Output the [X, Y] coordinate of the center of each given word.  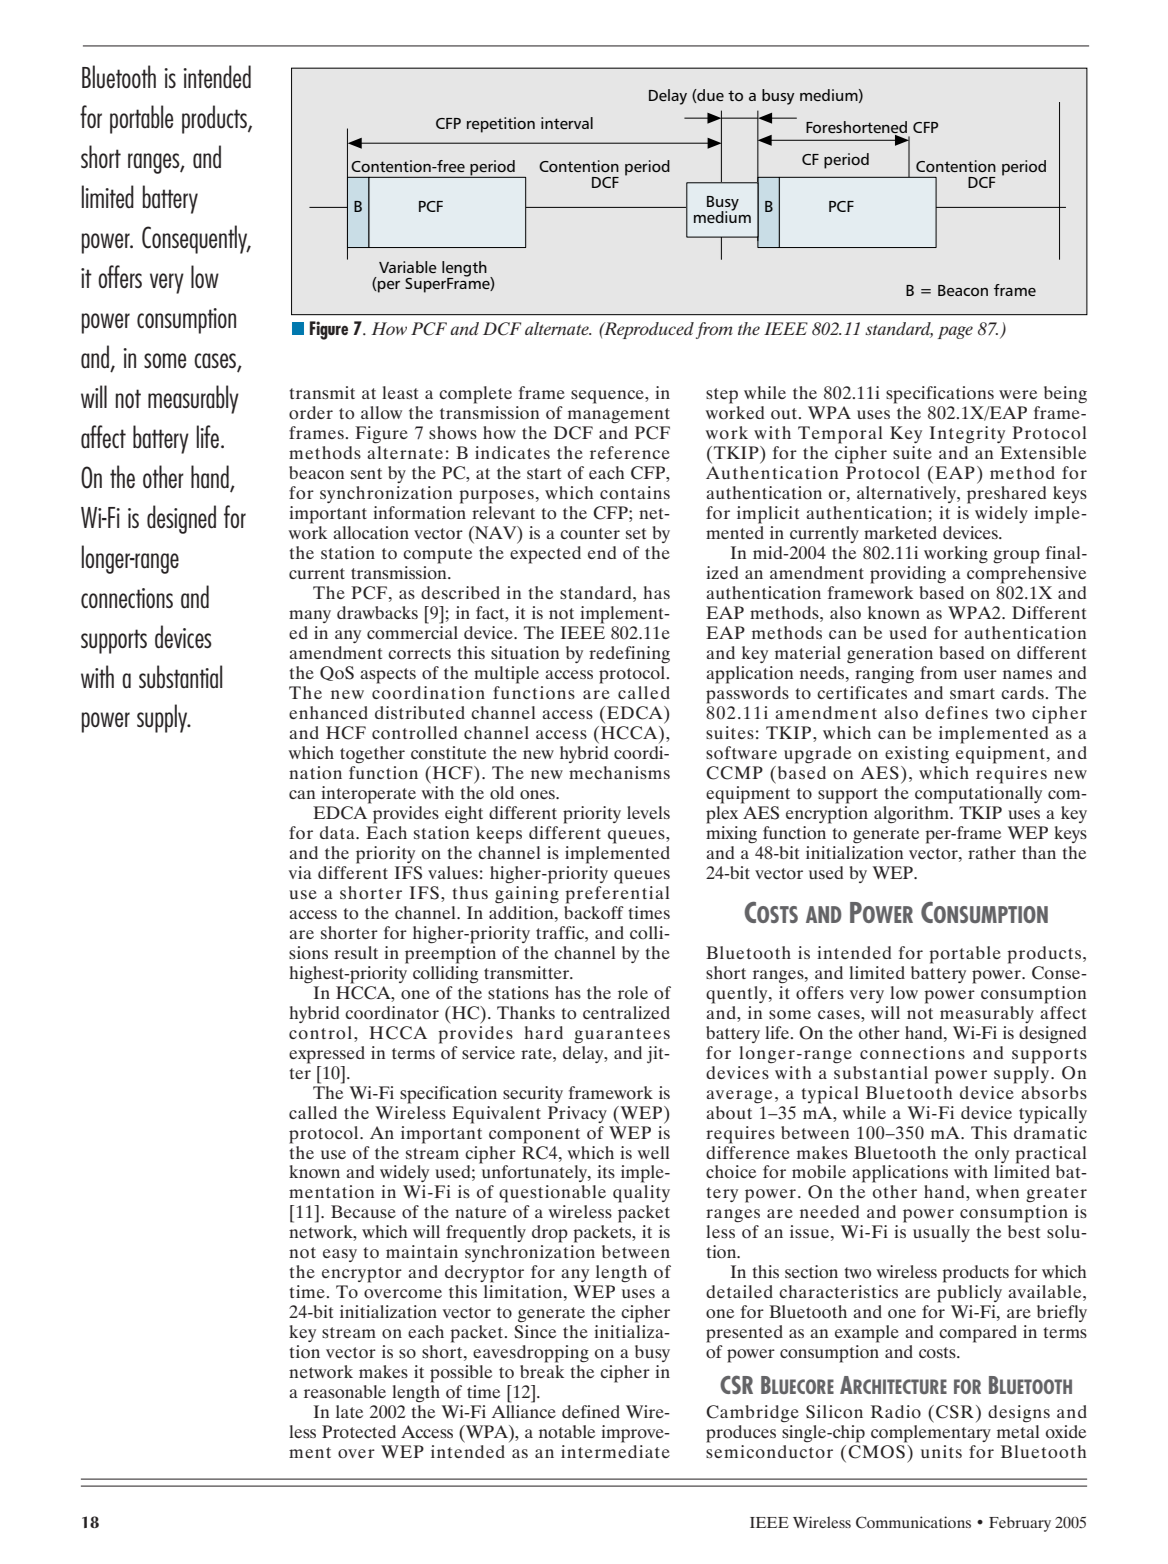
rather [992, 852]
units [941, 1451]
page [955, 332]
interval [567, 123]
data [338, 832]
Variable [408, 267]
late [349, 1411]
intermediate [615, 1451]
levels [648, 812]
